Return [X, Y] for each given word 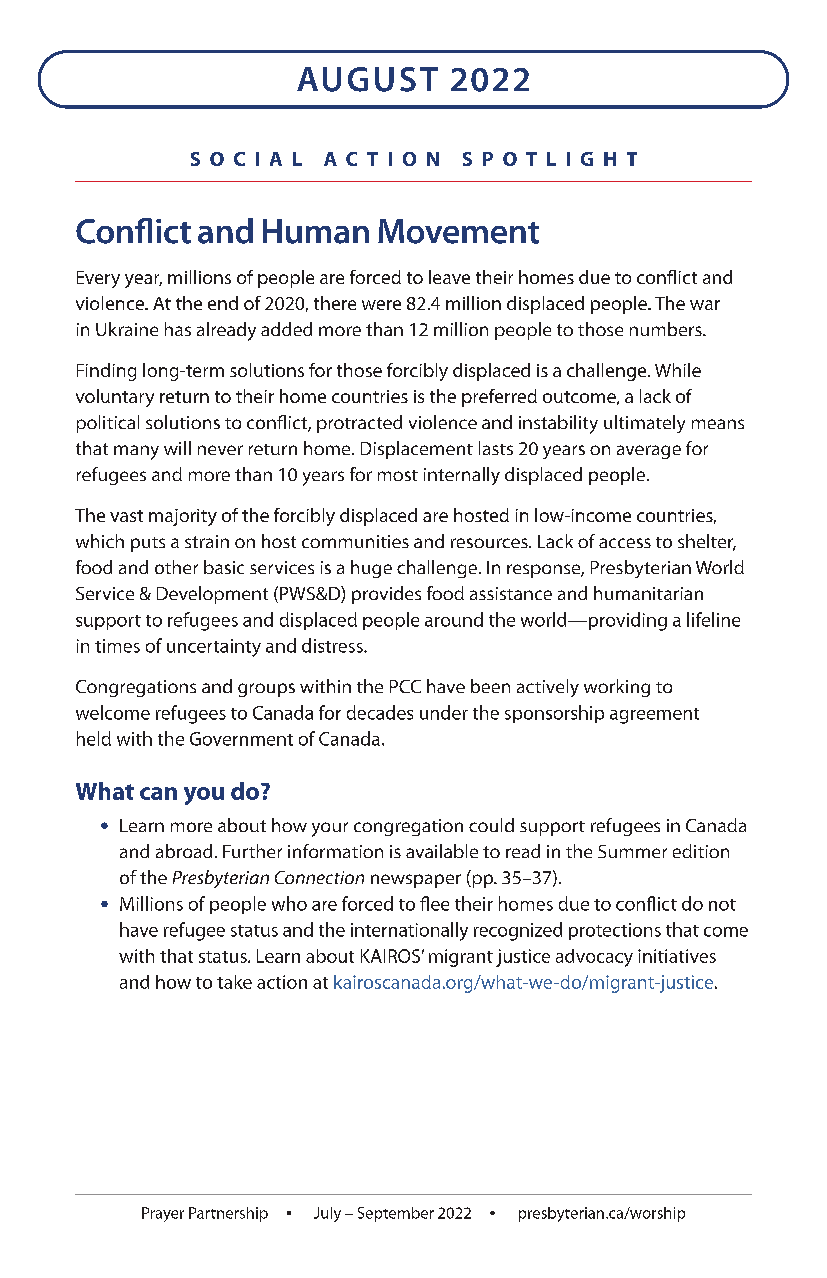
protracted [359, 424]
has [178, 329]
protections [615, 931]
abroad [184, 851]
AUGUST [367, 79]
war [705, 305]
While [678, 370]
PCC [405, 686]
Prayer [163, 1214]
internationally [409, 931]
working [617, 688]
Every [98, 279]
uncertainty [214, 648]
